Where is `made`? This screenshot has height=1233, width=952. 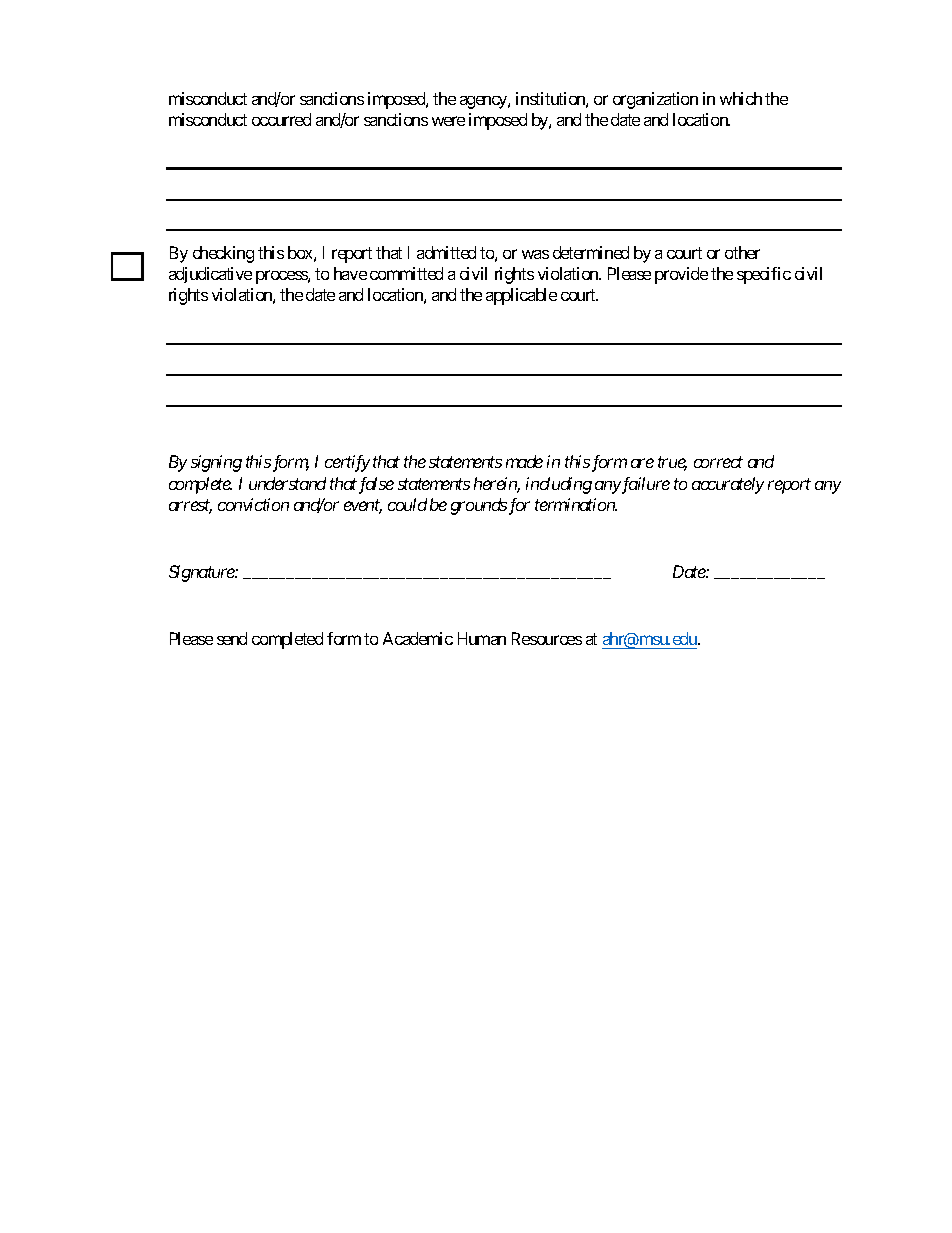
made is located at coordinates (524, 461).
